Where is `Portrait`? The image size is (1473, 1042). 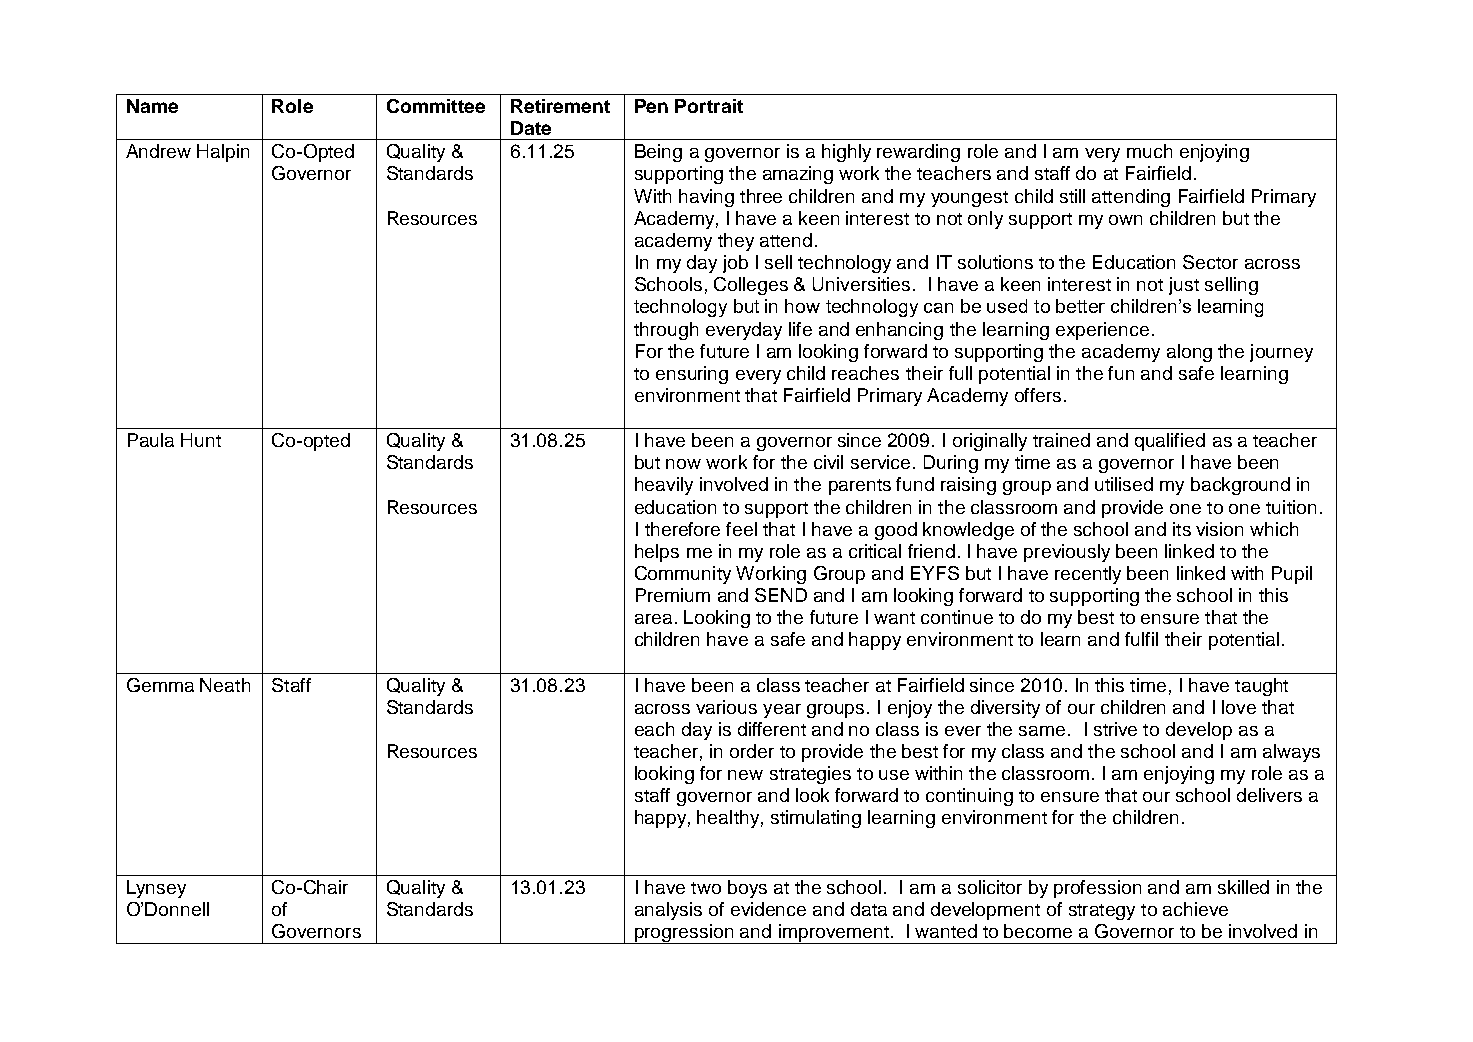 Portrait is located at coordinates (709, 106).
